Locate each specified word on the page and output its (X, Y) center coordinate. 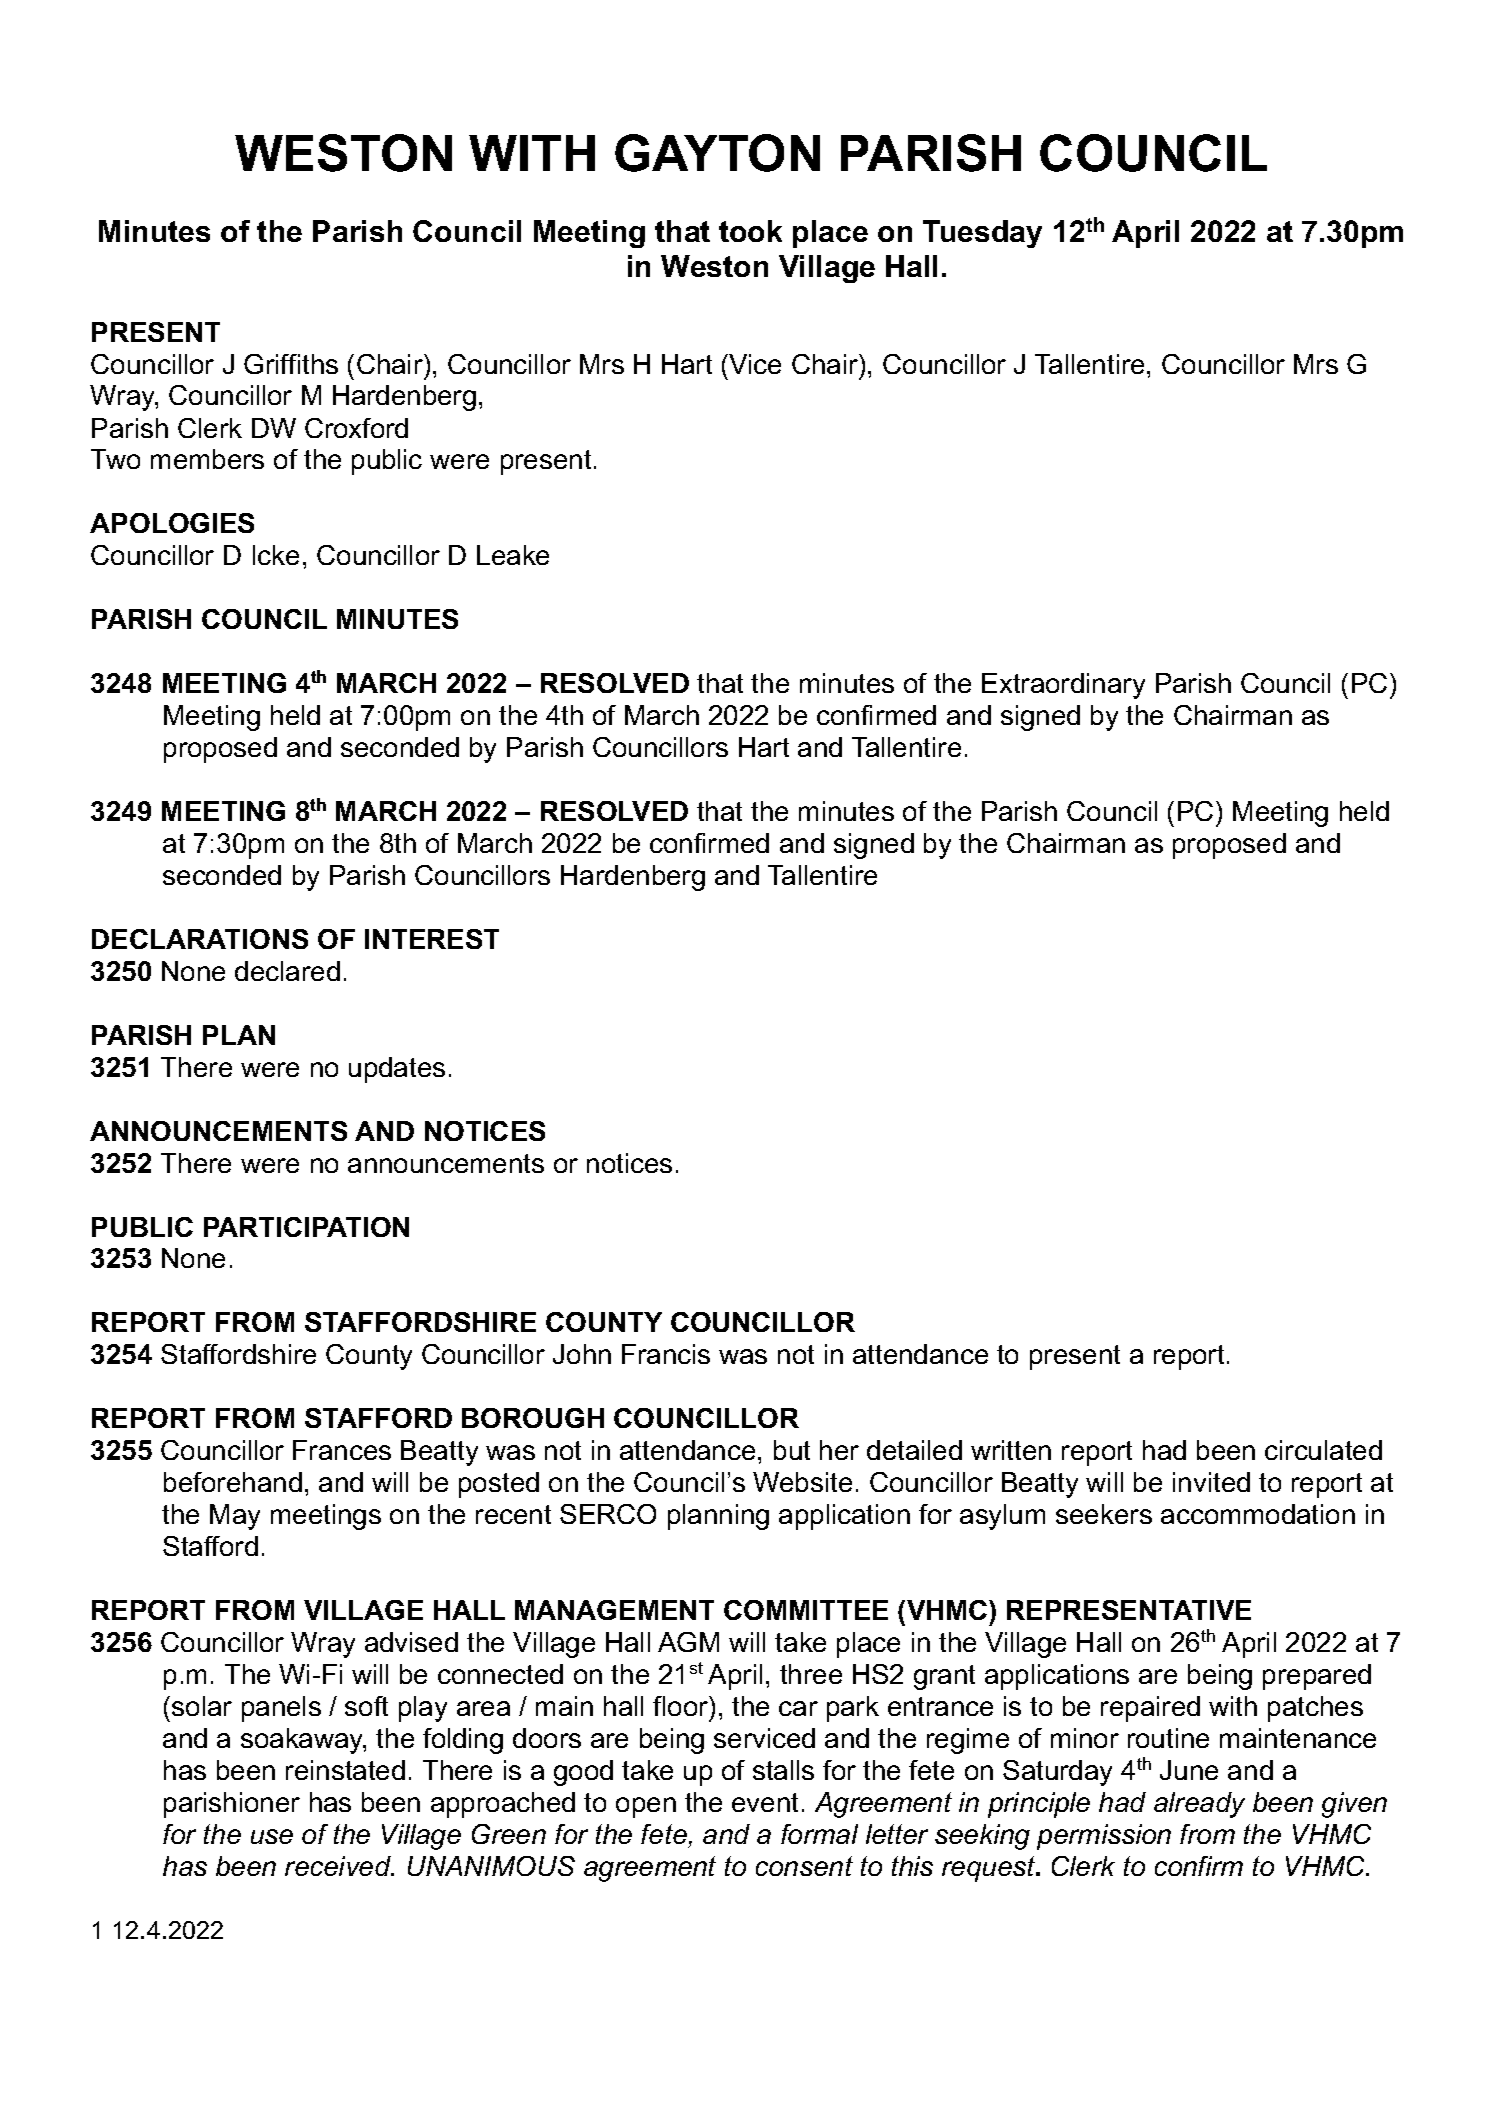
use (272, 1836)
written (1011, 1450)
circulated (1323, 1450)
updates (397, 1070)
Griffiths (291, 364)
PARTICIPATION (306, 1227)
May (235, 1517)
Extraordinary (1063, 686)
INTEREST (432, 939)
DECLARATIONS (200, 939)
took (750, 231)
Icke (276, 555)
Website (802, 1482)
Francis (666, 1354)
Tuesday (982, 234)
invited (1211, 1482)
